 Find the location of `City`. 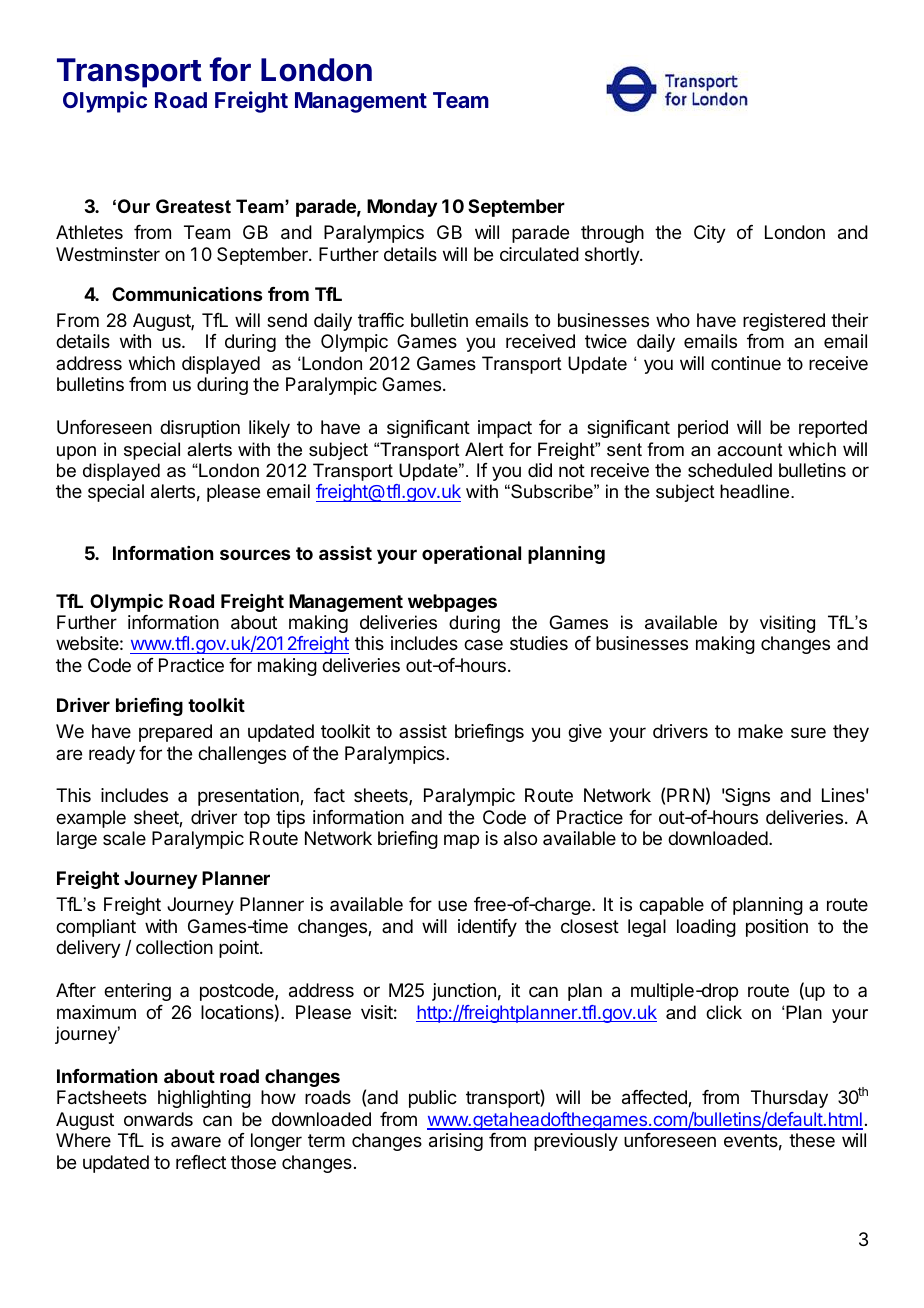

City is located at coordinates (710, 234).
